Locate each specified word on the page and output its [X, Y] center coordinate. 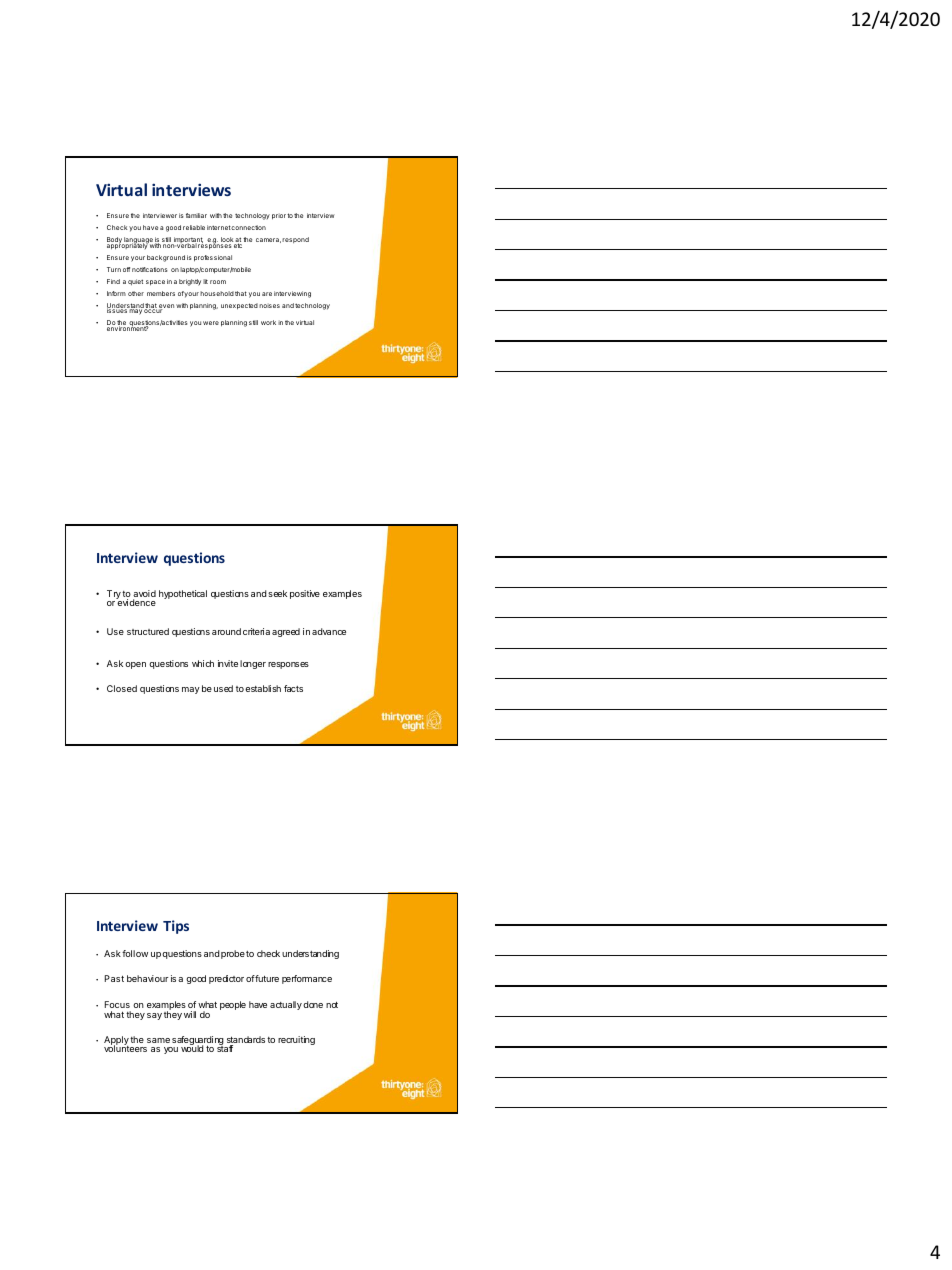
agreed [286, 632]
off [126, 269]
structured [148, 631]
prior [279, 217]
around [226, 631]
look [228, 241]
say [154, 1016]
